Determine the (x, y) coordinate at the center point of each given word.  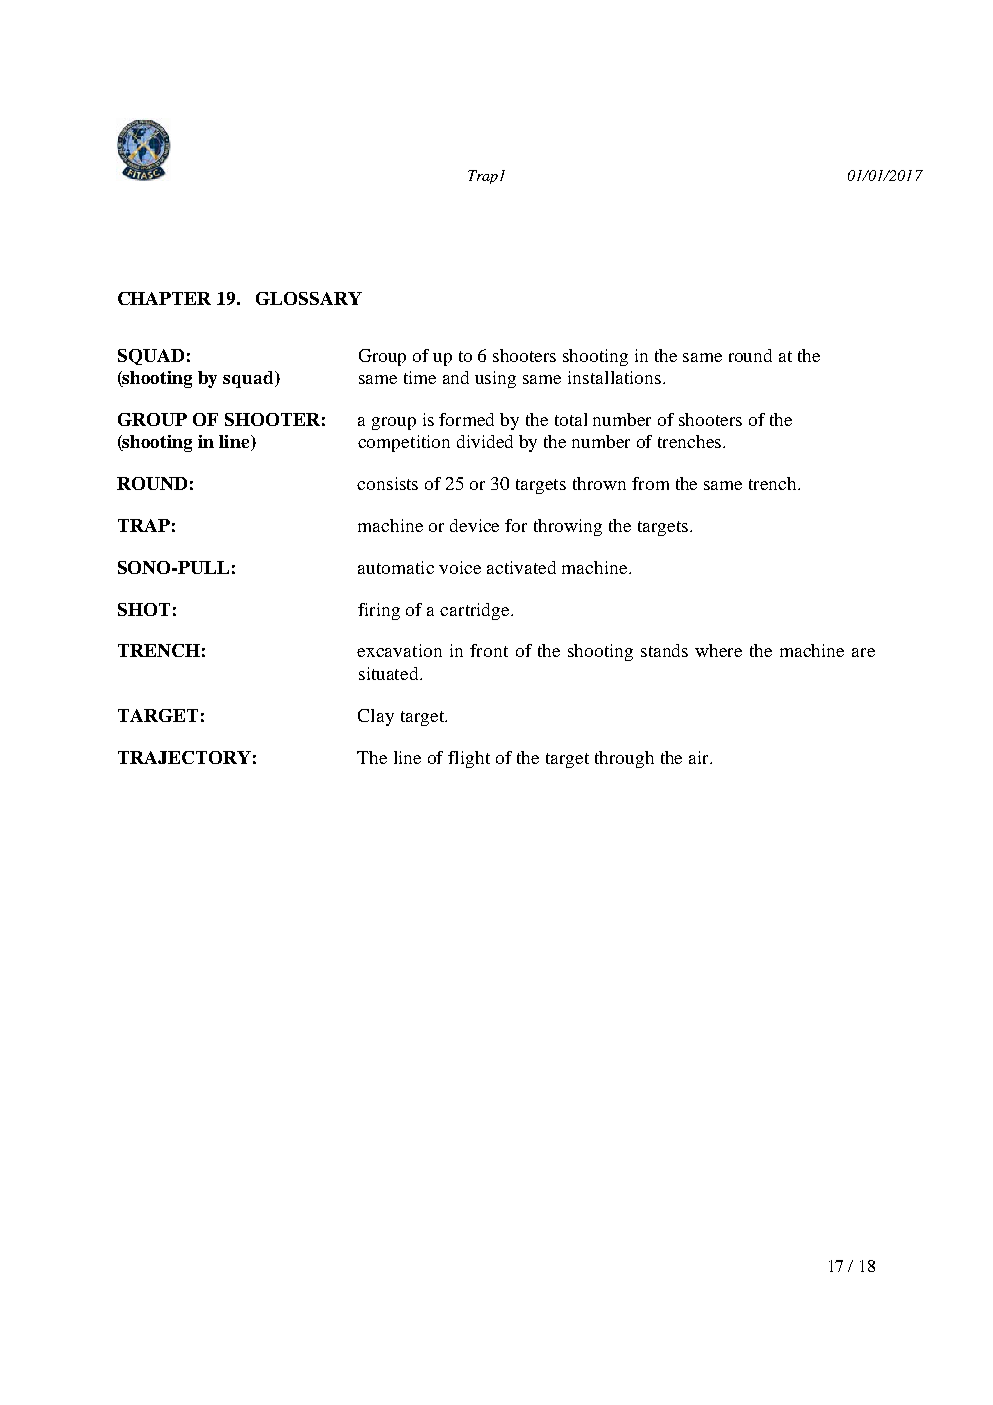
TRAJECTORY (184, 757)
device (474, 525)
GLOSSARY (309, 298)
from (650, 483)
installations (614, 377)
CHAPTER (164, 298)
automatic (396, 567)
